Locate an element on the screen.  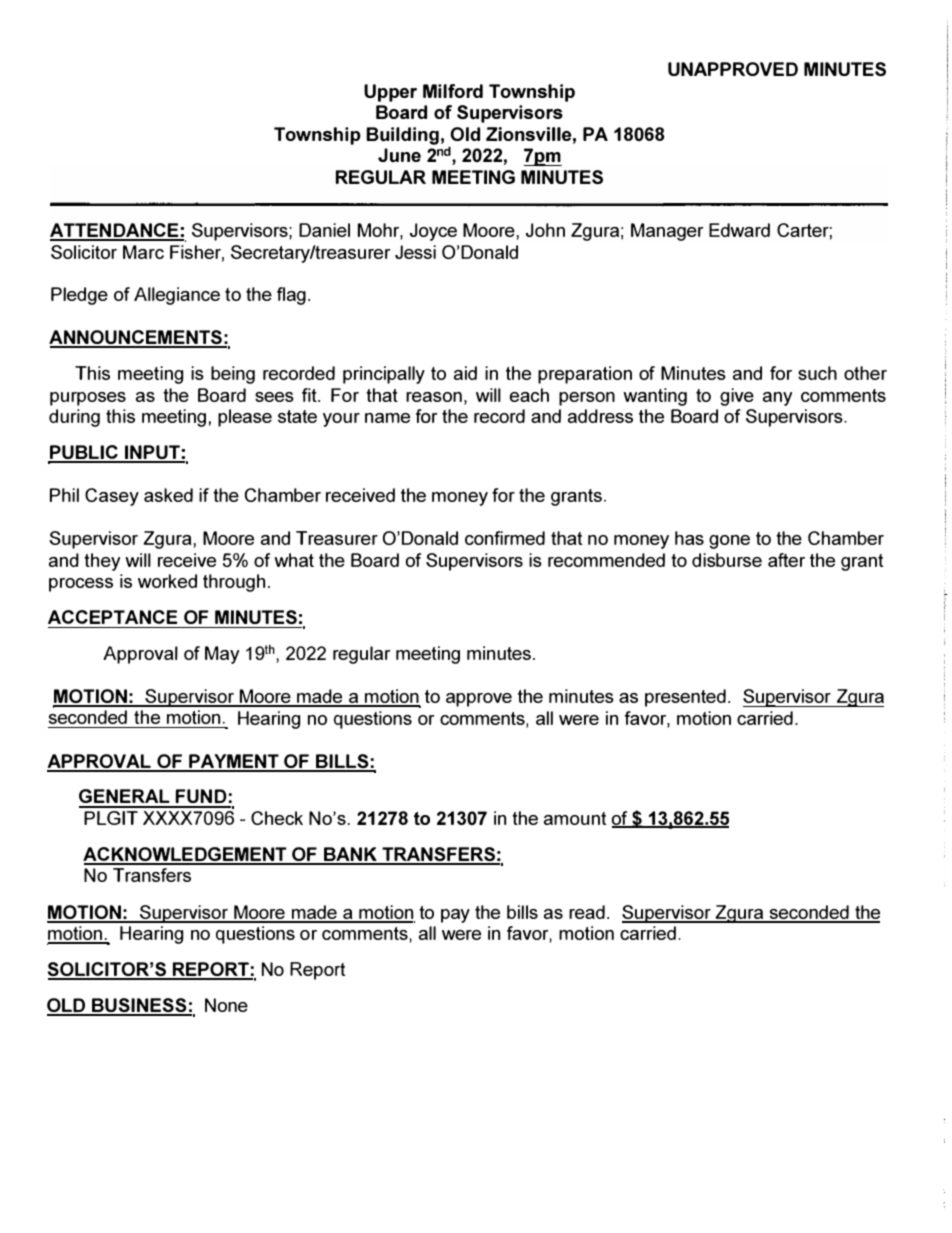
Edward is located at coordinates (739, 230).
